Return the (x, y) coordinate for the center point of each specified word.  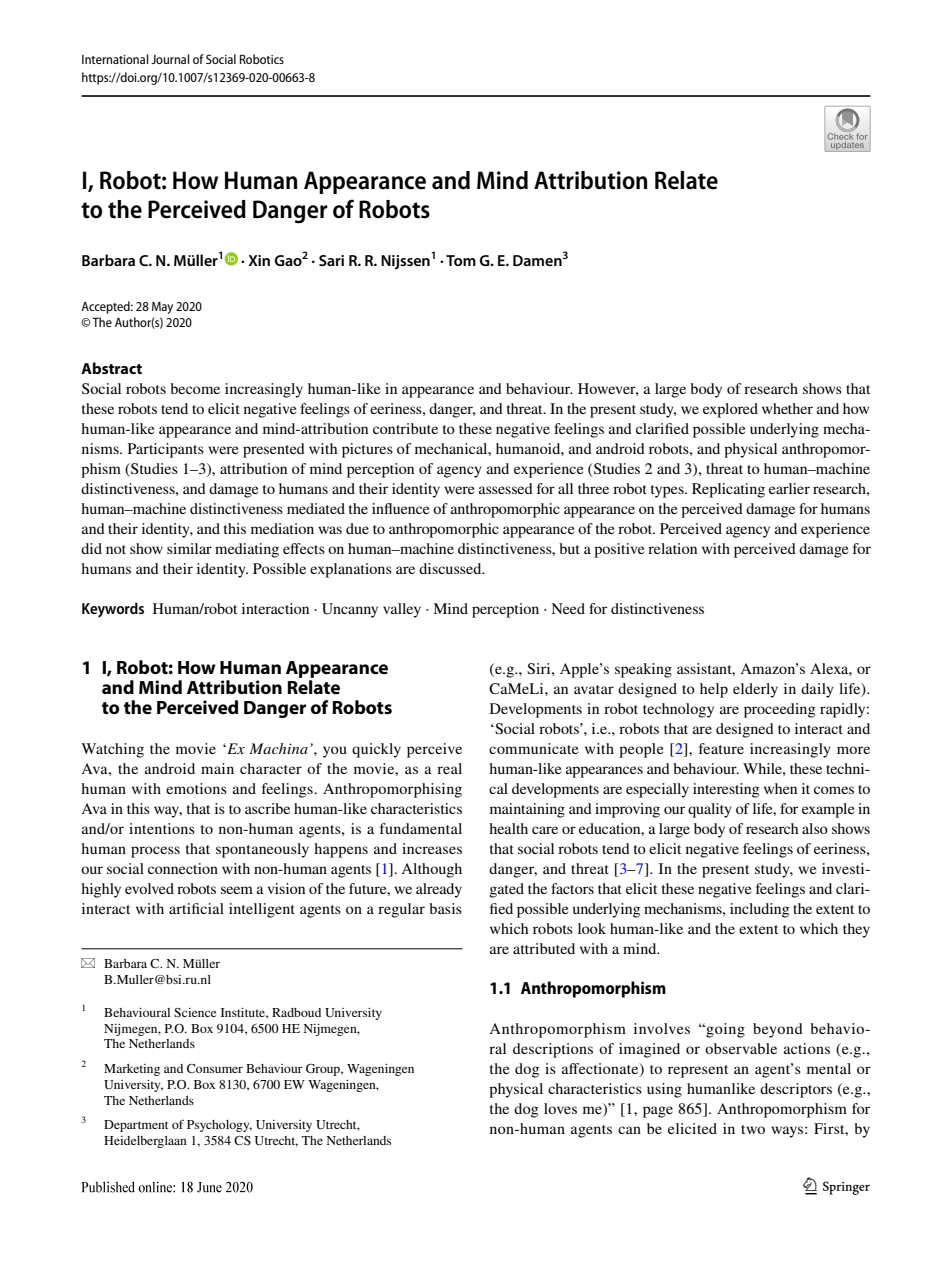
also (815, 828)
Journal (170, 59)
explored (730, 410)
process (155, 852)
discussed (451, 568)
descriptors (796, 1090)
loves (560, 1108)
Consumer (215, 1068)
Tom (461, 260)
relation (672, 548)
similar (189, 548)
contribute (405, 428)
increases (432, 848)
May (162, 308)
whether (787, 408)
